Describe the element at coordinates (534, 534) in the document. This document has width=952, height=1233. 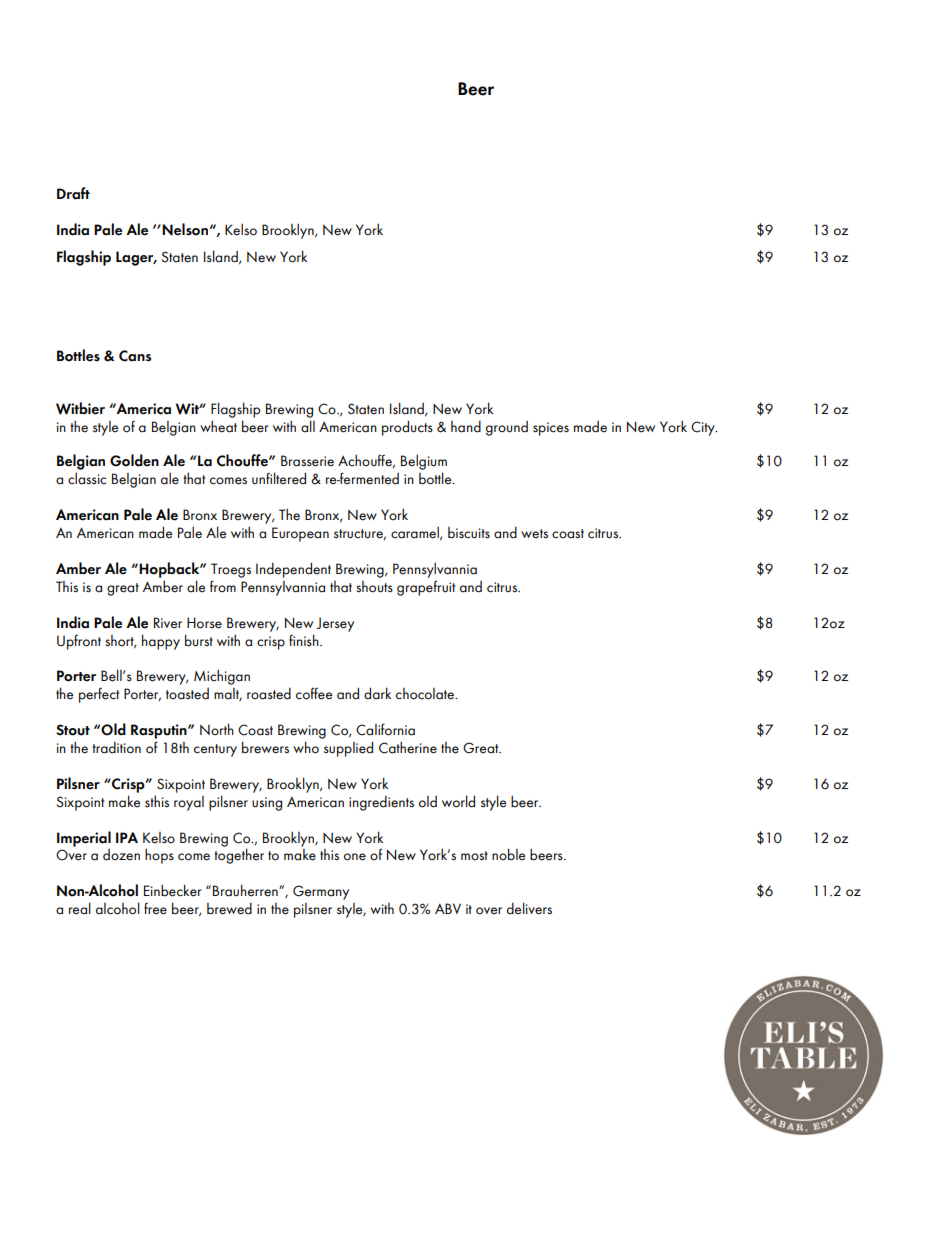
I see `wets` at that location.
